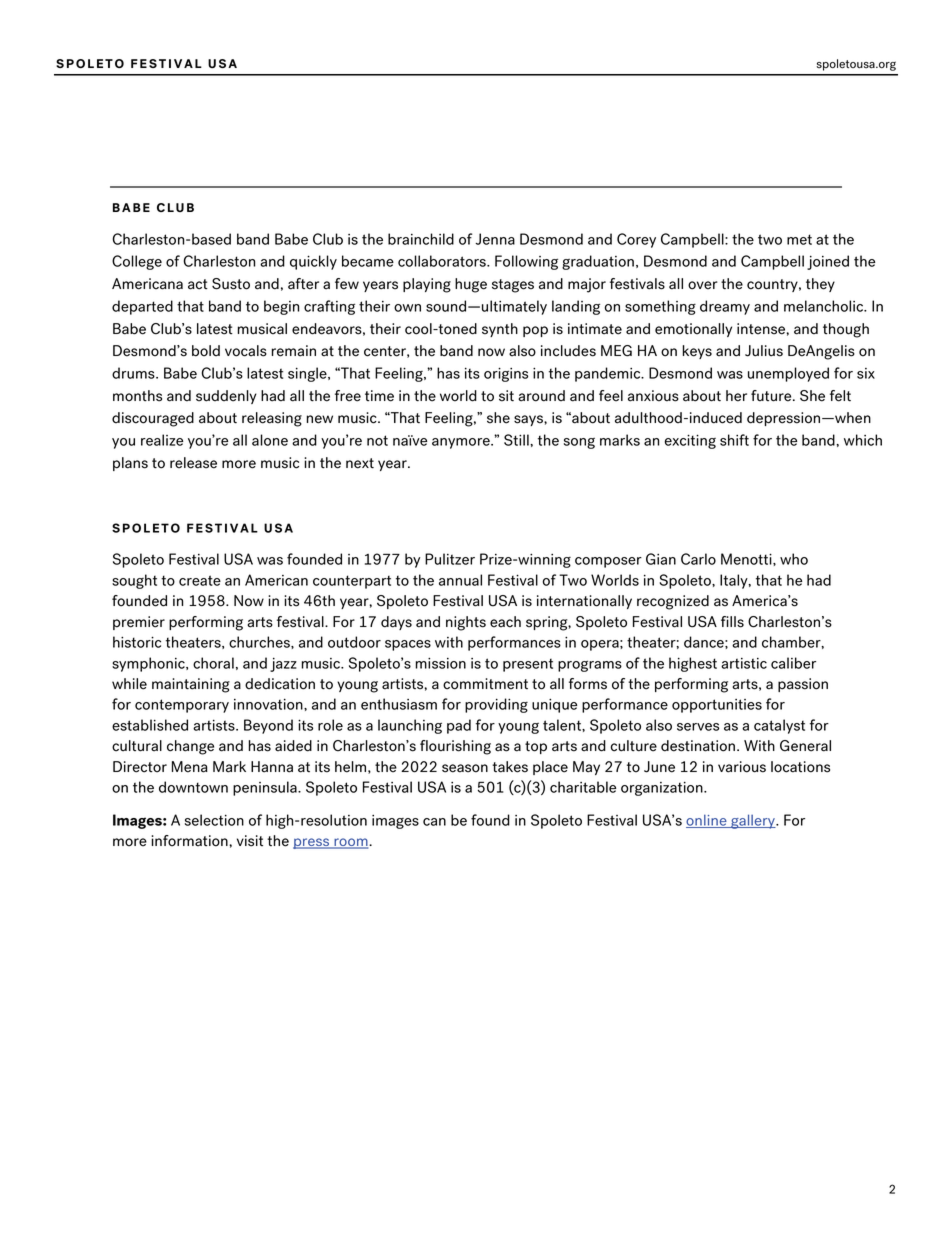 Image resolution: width=952 pixels, height=1233 pixels. What do you see at coordinates (794, 559) in the document?
I see `who` at bounding box center [794, 559].
